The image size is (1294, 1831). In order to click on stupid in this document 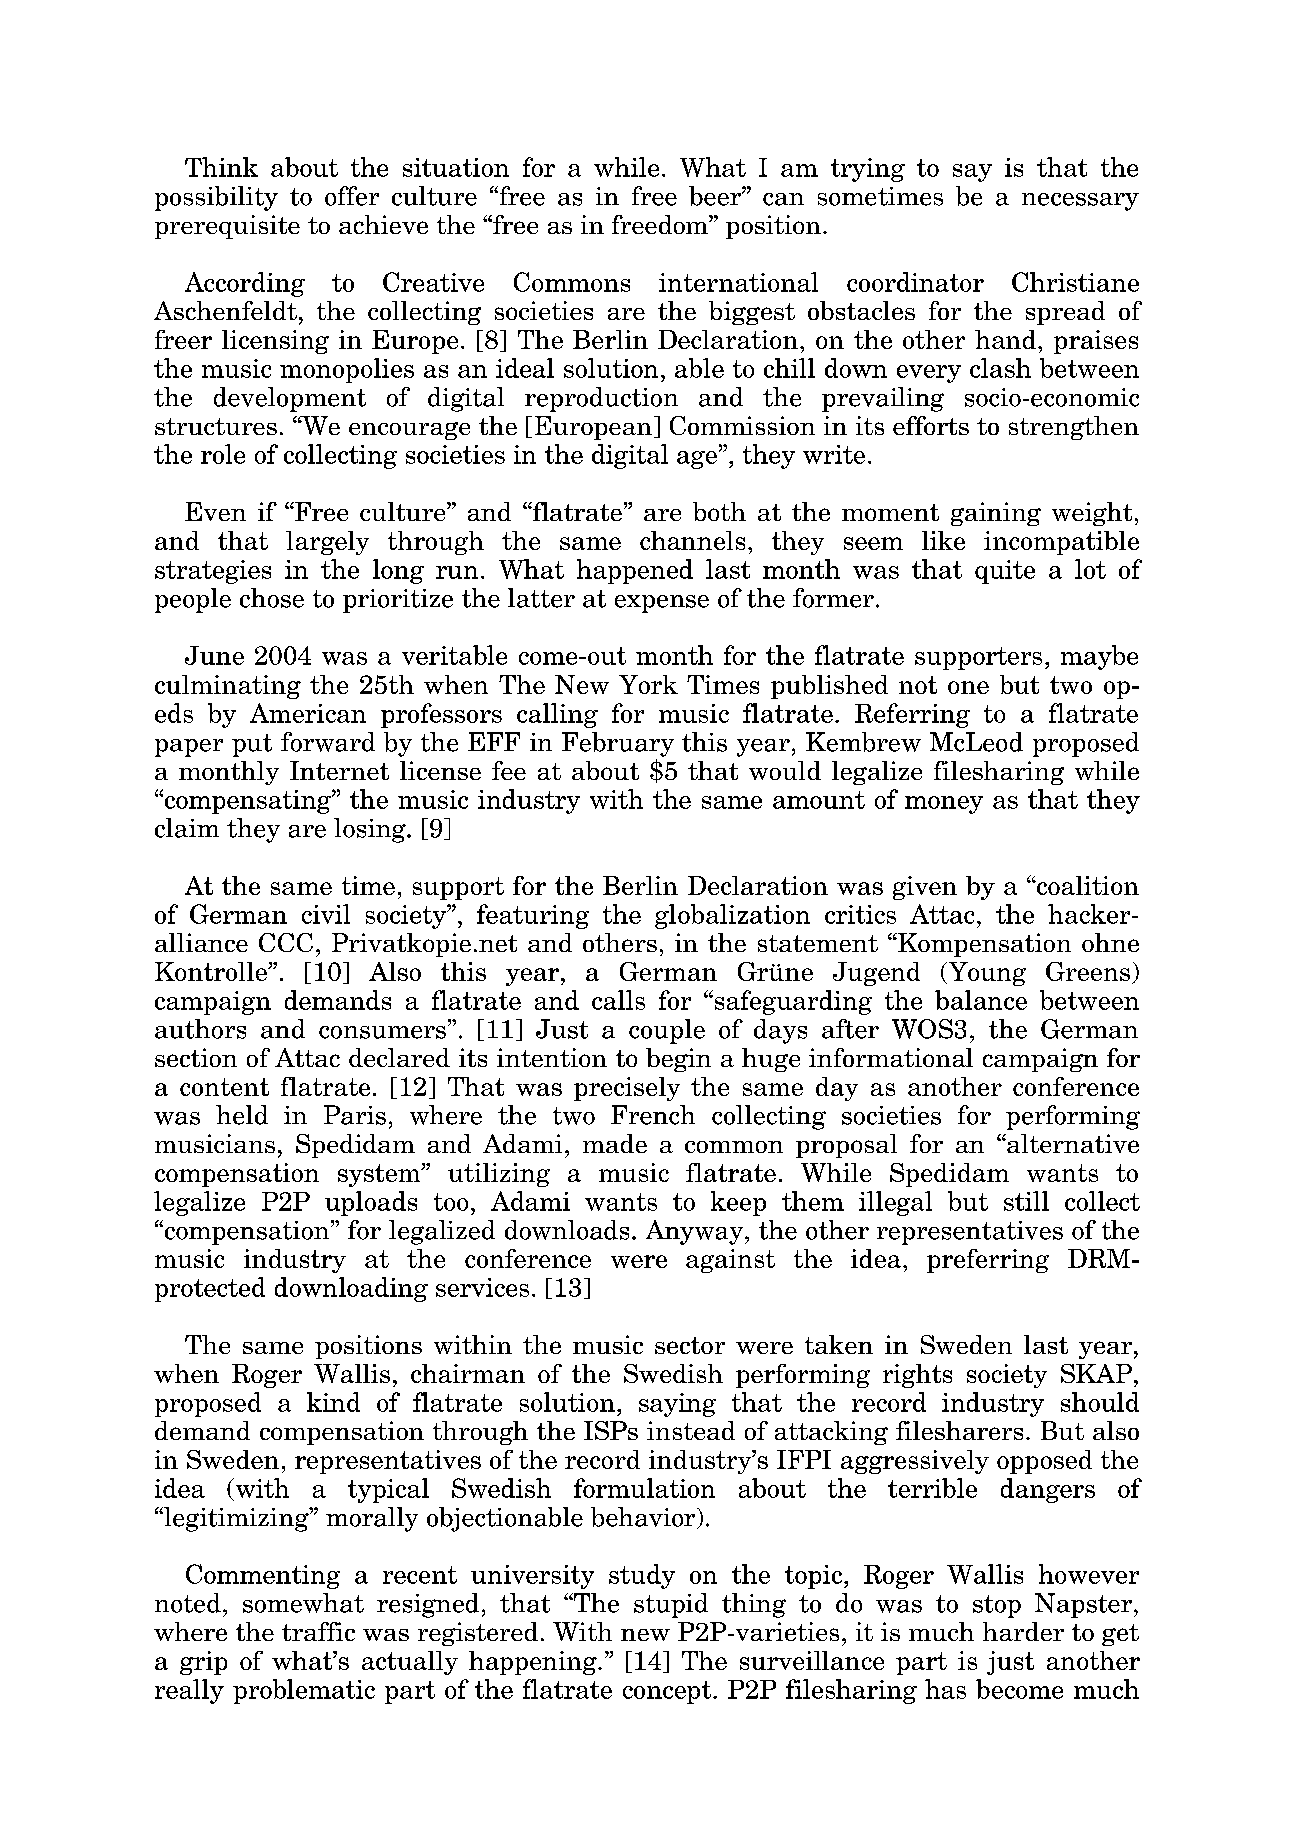, I will do `click(671, 1605)`.
